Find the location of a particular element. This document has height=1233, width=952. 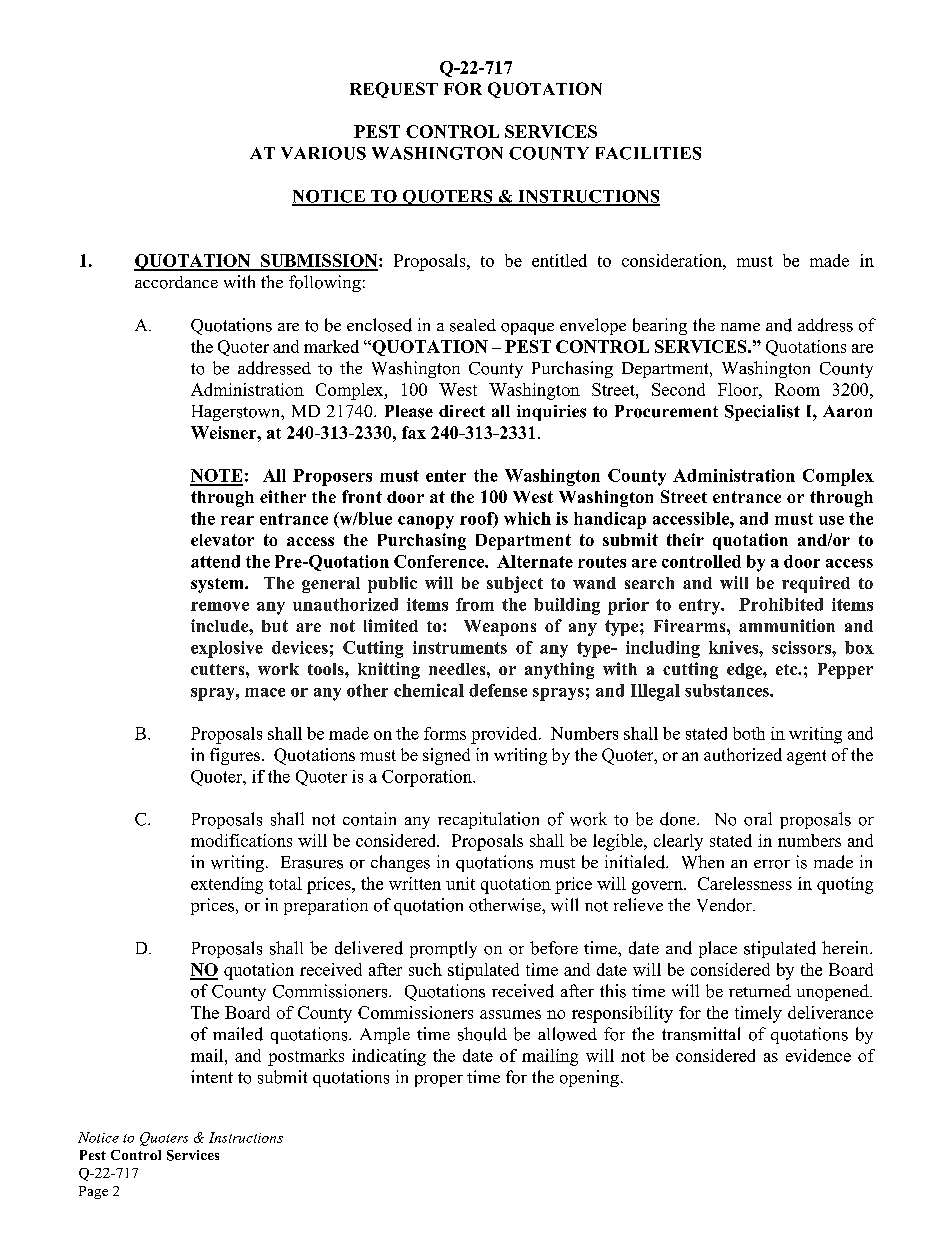

recapitulation is located at coordinates (488, 820).
